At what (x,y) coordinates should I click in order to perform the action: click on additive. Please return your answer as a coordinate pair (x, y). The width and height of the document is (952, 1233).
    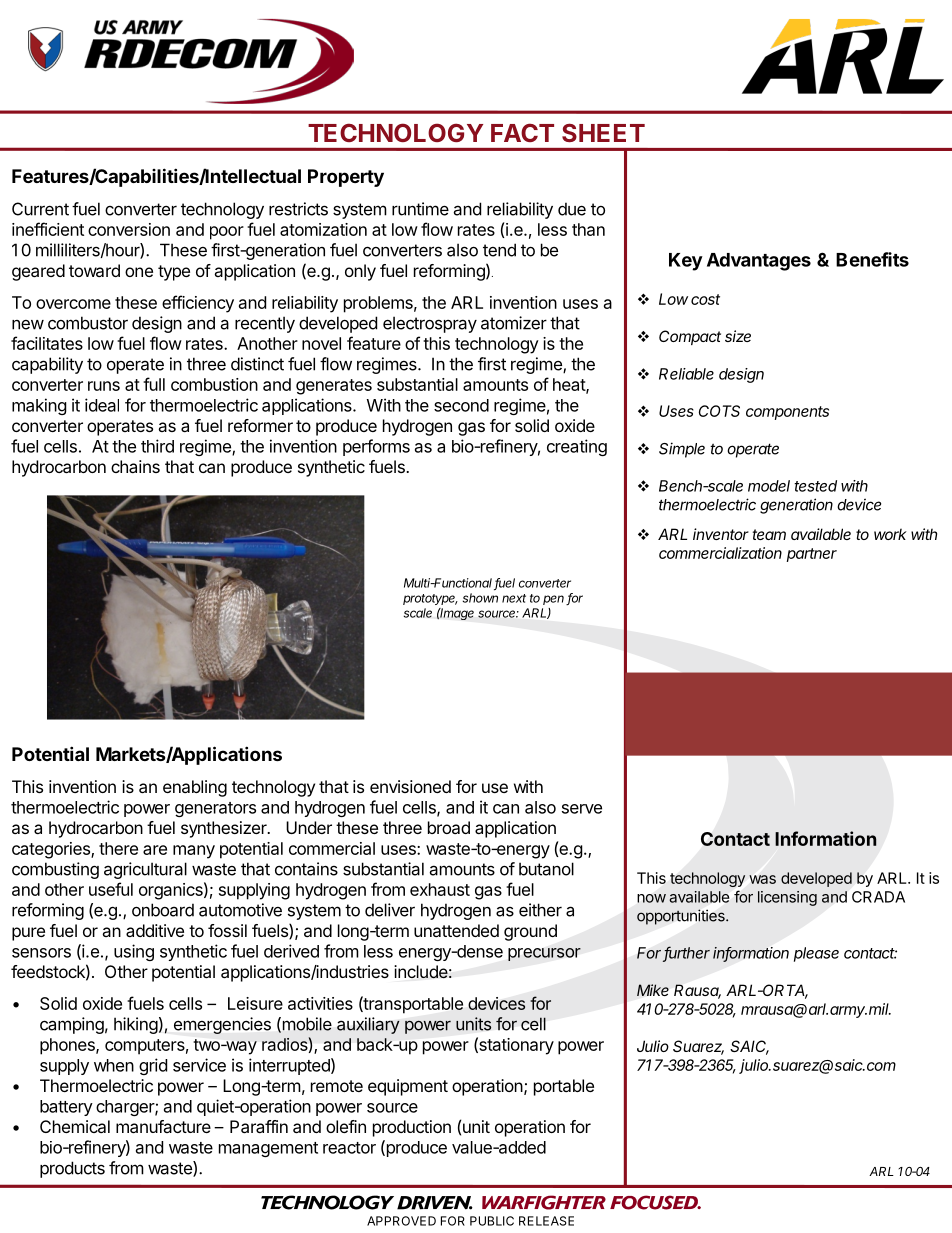
    Looking at the image, I should click on (155, 930).
